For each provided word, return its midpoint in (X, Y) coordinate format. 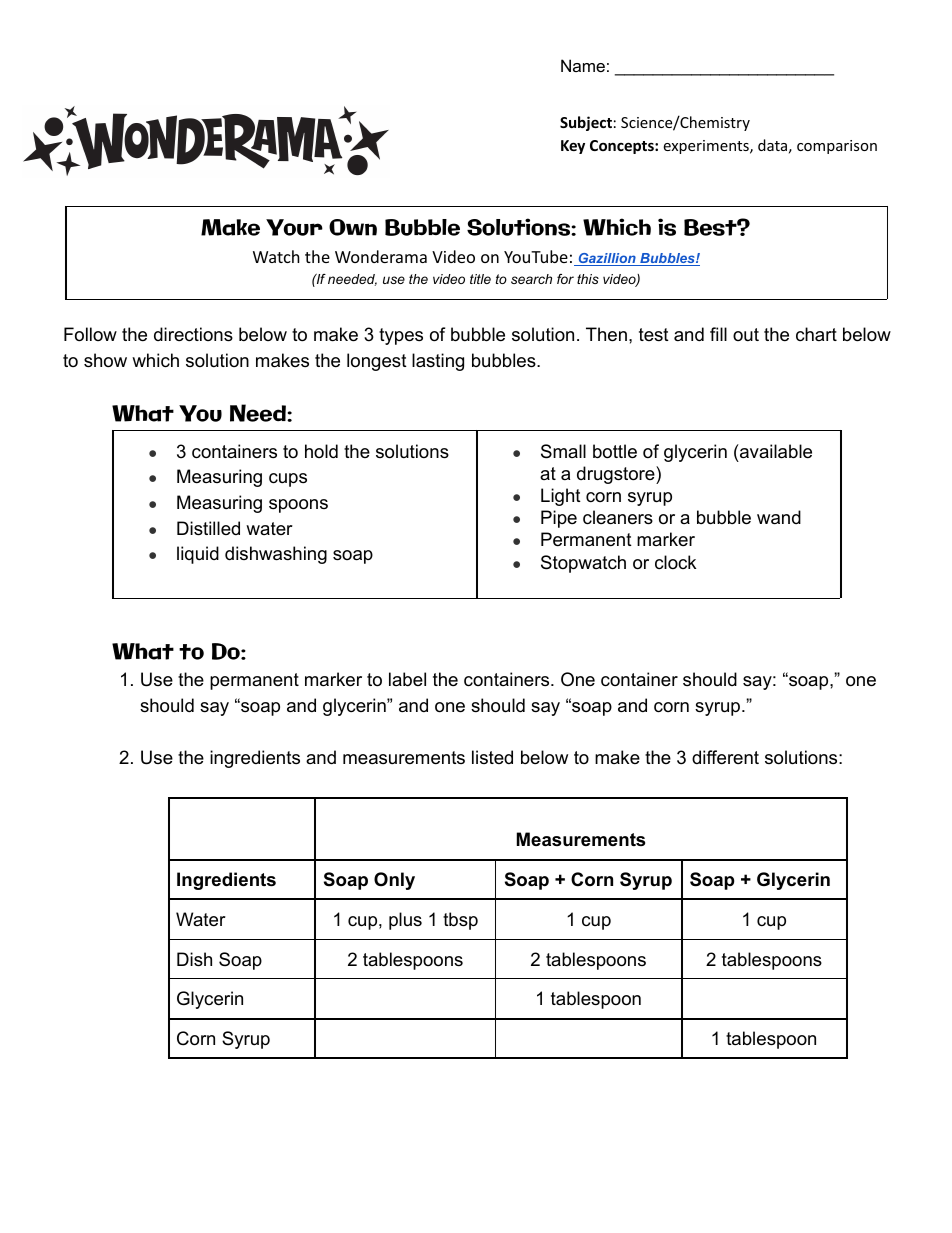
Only (394, 881)
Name (583, 65)
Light (561, 497)
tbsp (460, 921)
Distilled (208, 528)
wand (779, 517)
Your (294, 227)
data (772, 145)
